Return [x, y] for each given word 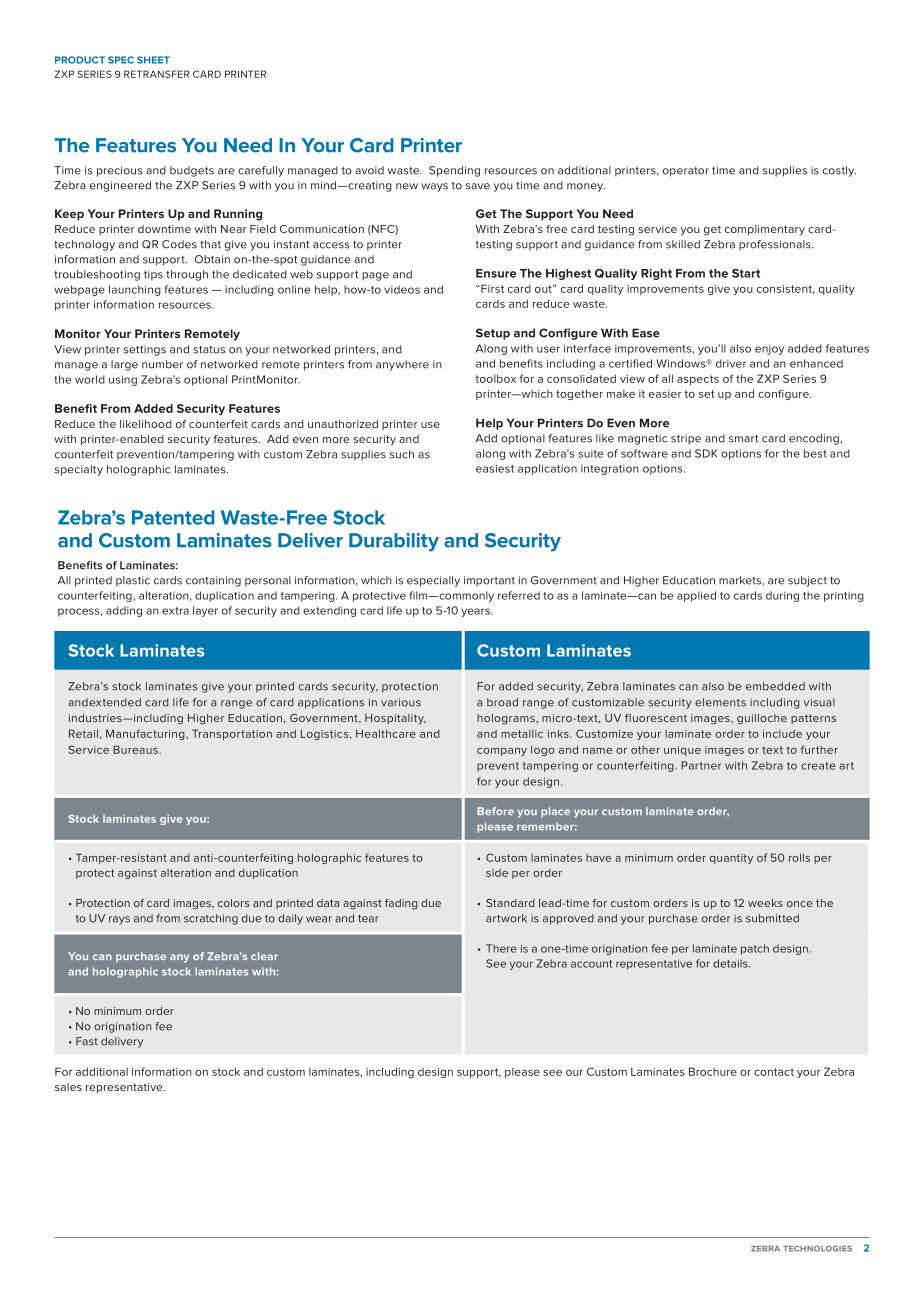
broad [502, 702]
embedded [775, 686]
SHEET [153, 60]
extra [175, 611]
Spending [454, 171]
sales [68, 1087]
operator [686, 172]
